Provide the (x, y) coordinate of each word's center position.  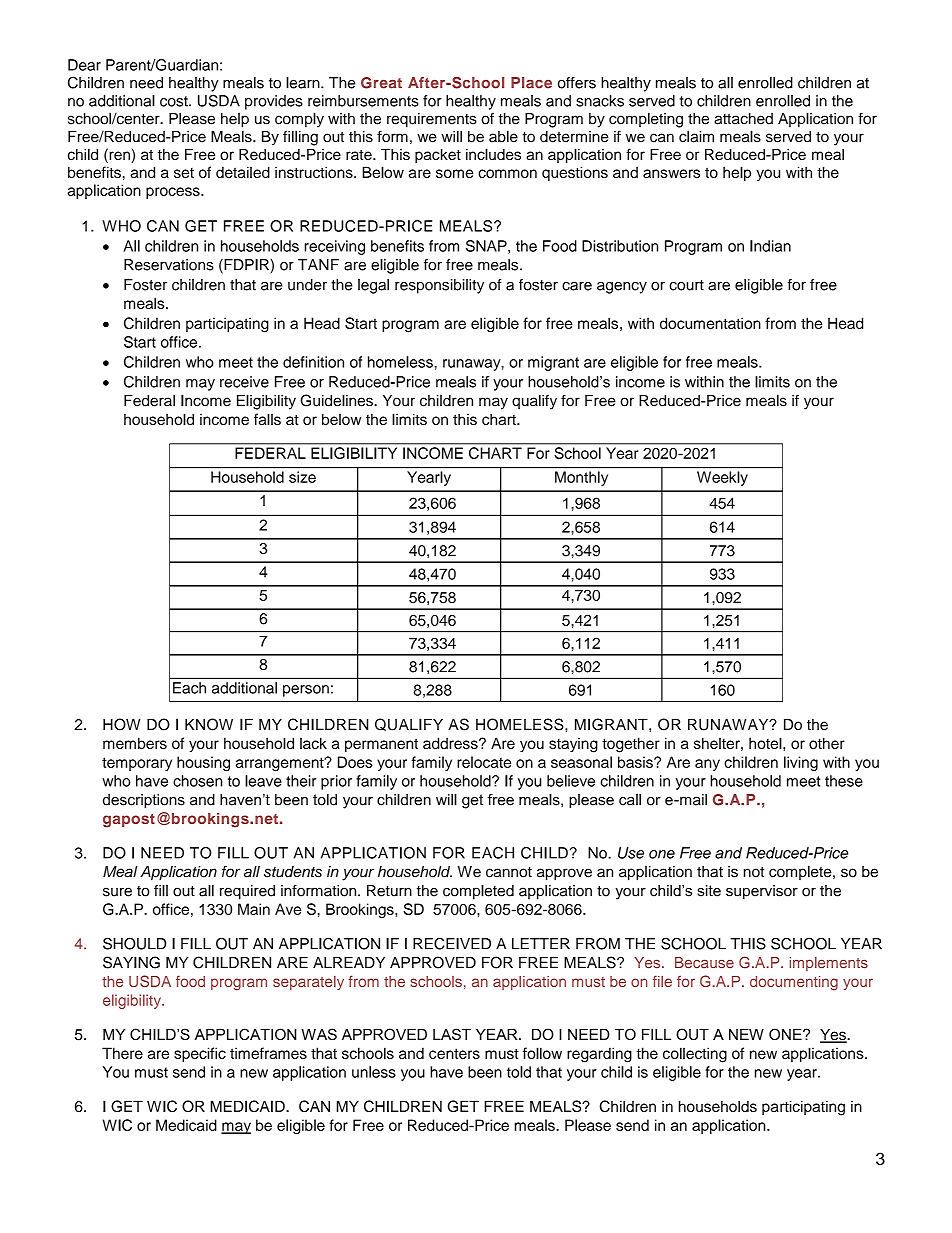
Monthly (581, 478)
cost (175, 101)
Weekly (722, 478)
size (302, 477)
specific (200, 1054)
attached (743, 119)
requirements (432, 120)
